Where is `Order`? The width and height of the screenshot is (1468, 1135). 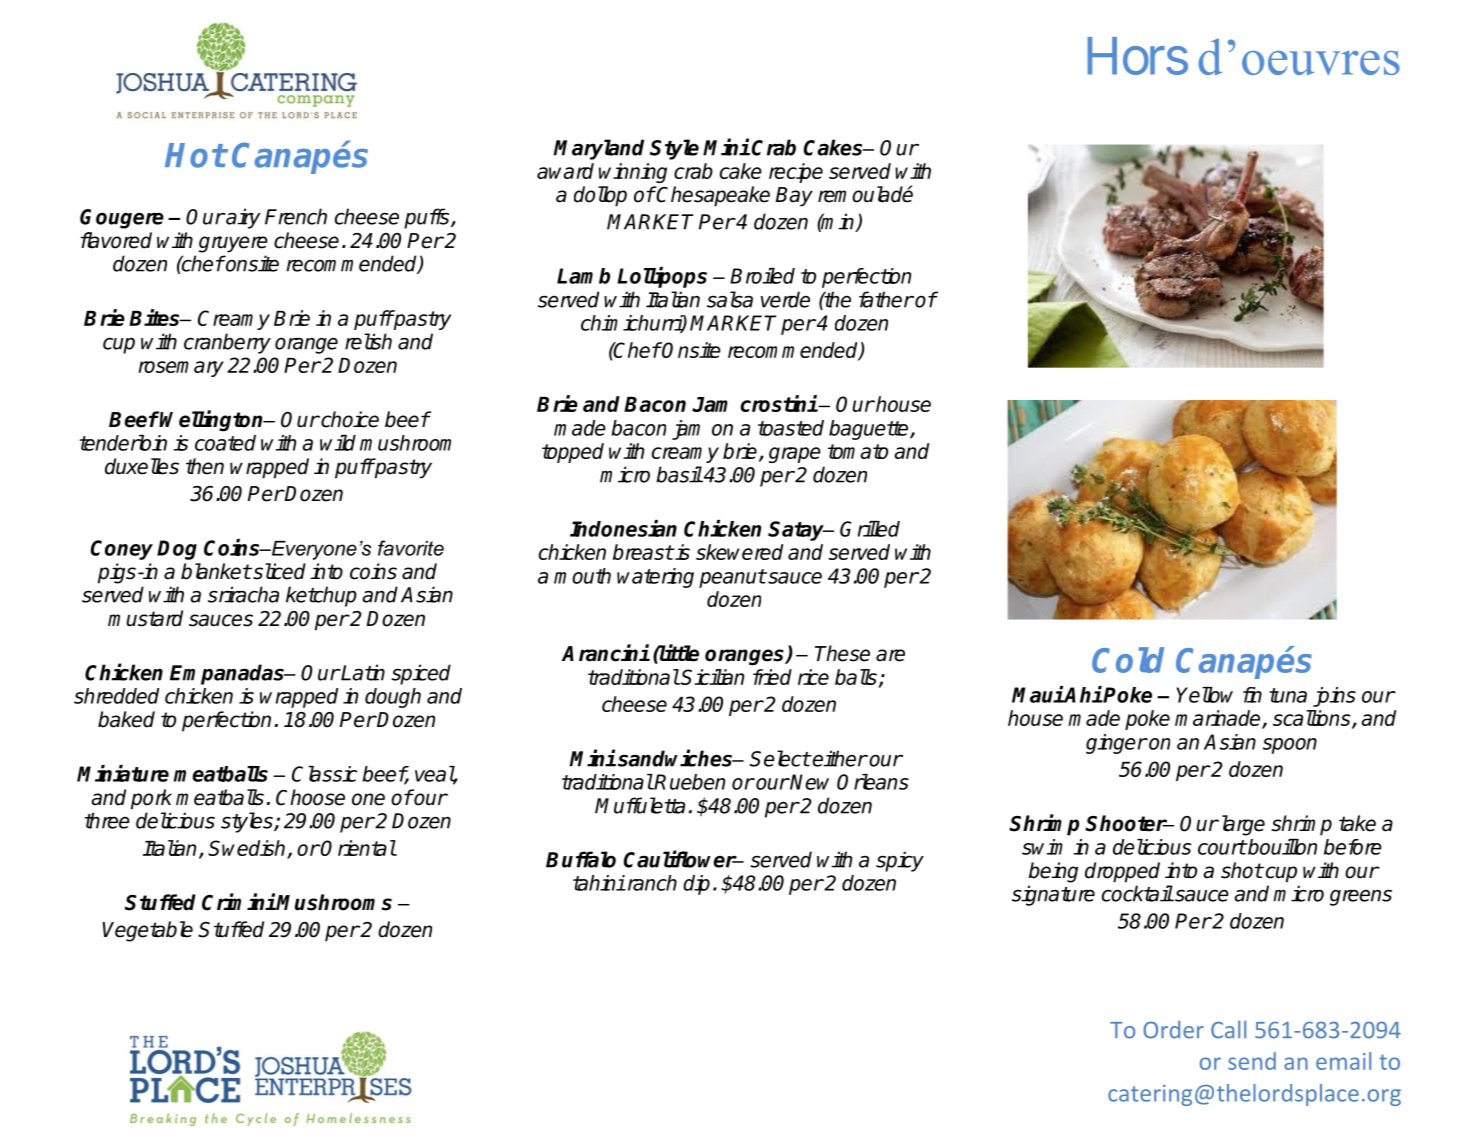 Order is located at coordinates (1173, 1030).
